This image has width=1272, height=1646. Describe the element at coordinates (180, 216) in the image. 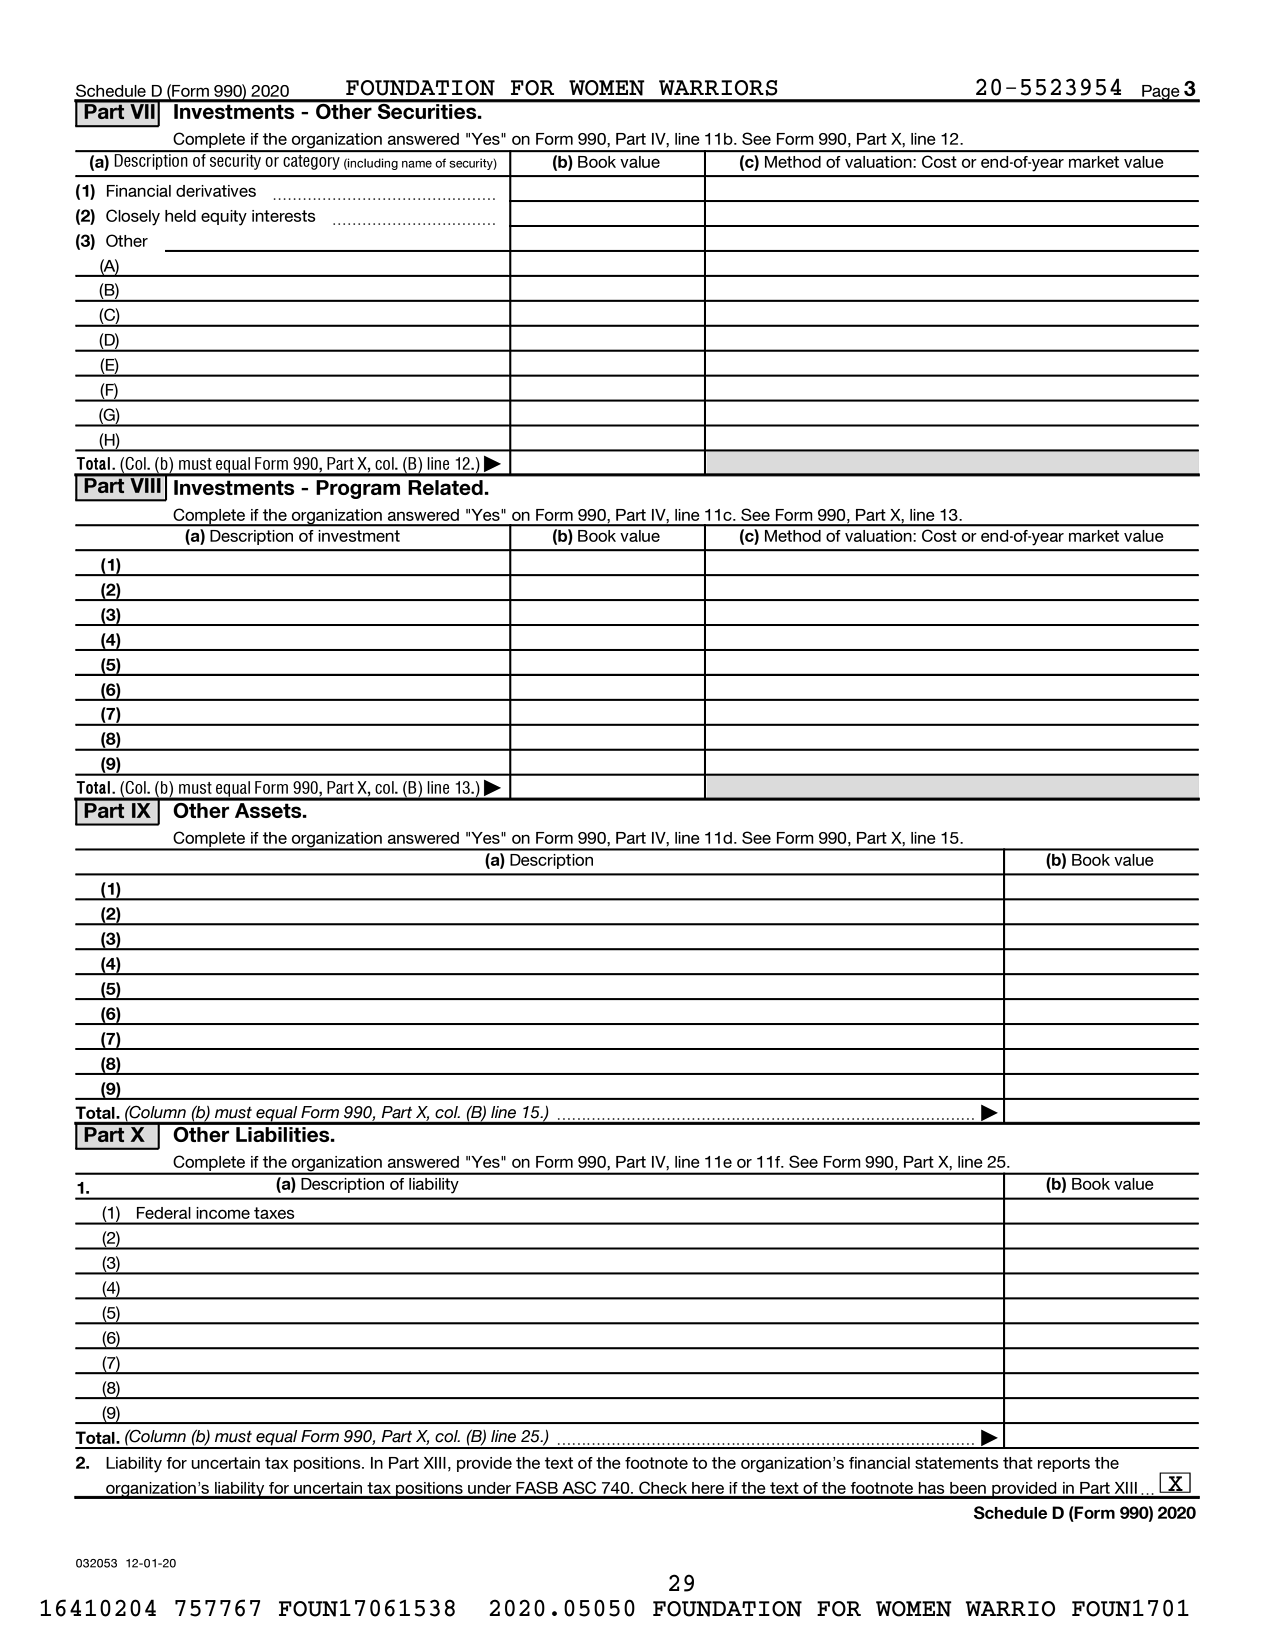

I see `held` at that location.
